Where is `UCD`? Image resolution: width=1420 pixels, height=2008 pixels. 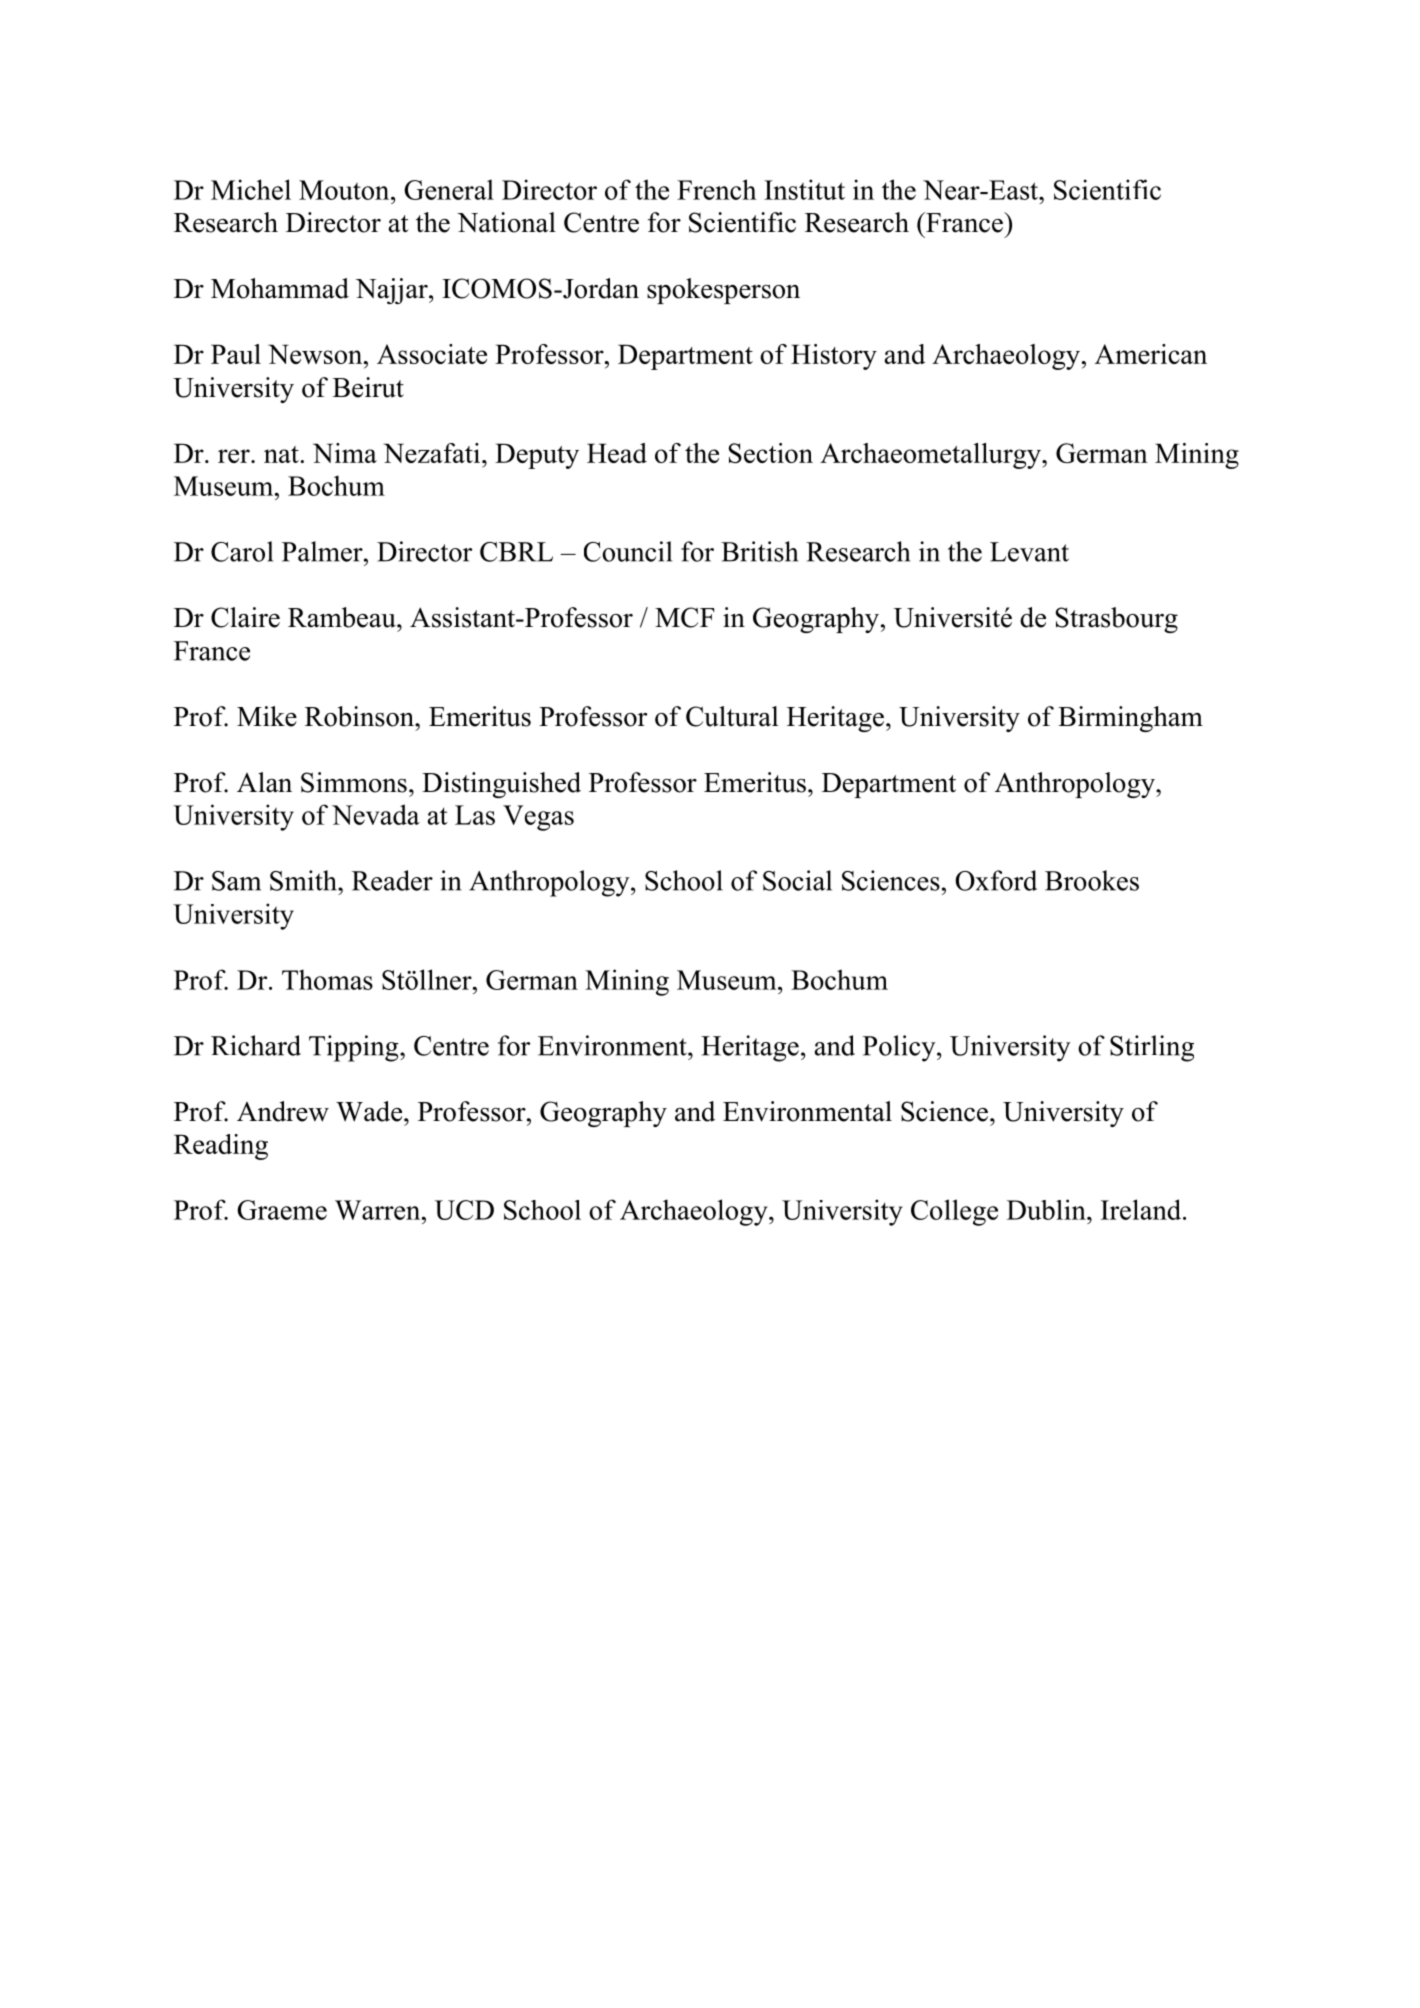 UCD is located at coordinates (464, 1210).
